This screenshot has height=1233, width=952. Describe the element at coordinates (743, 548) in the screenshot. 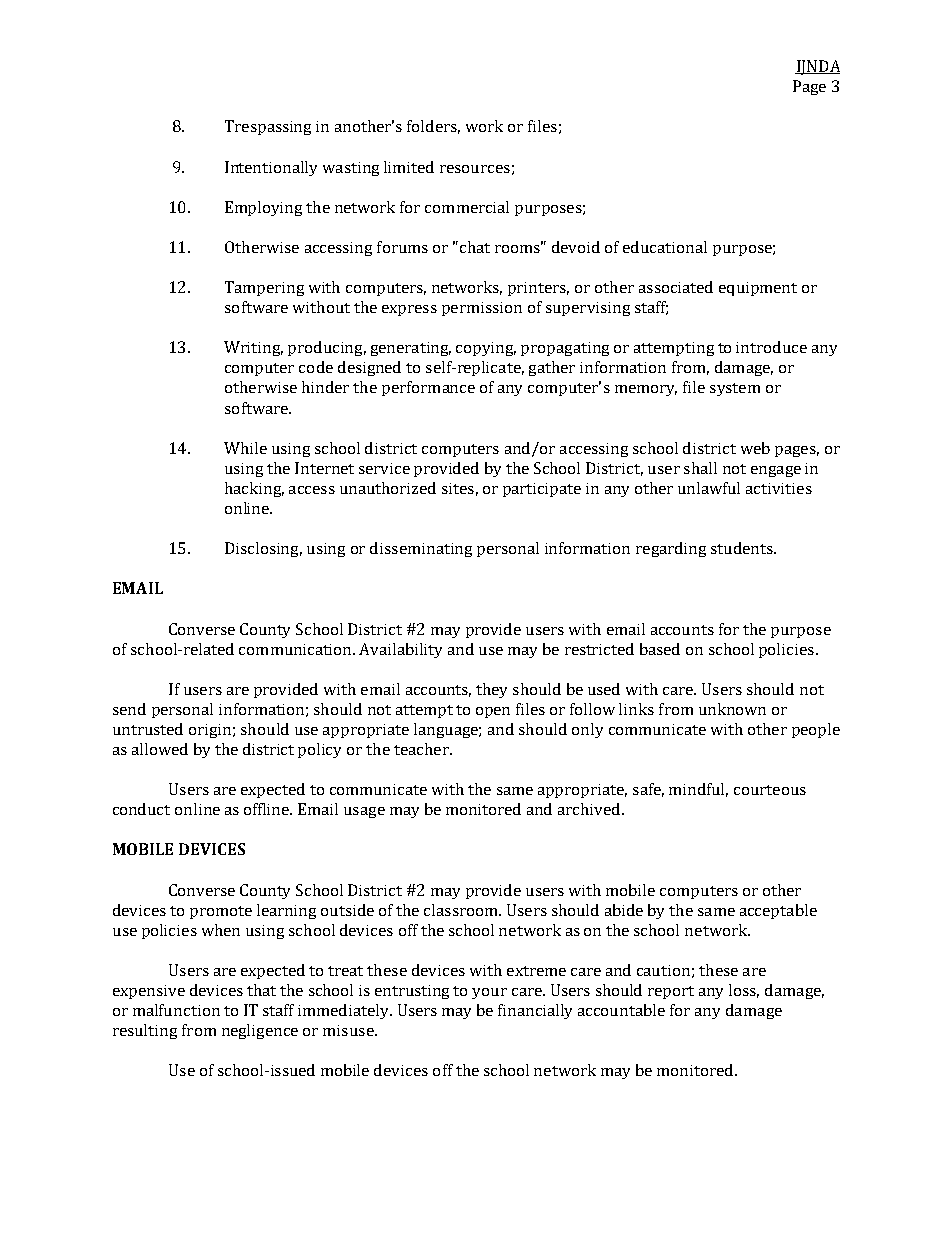

I see `students` at that location.
